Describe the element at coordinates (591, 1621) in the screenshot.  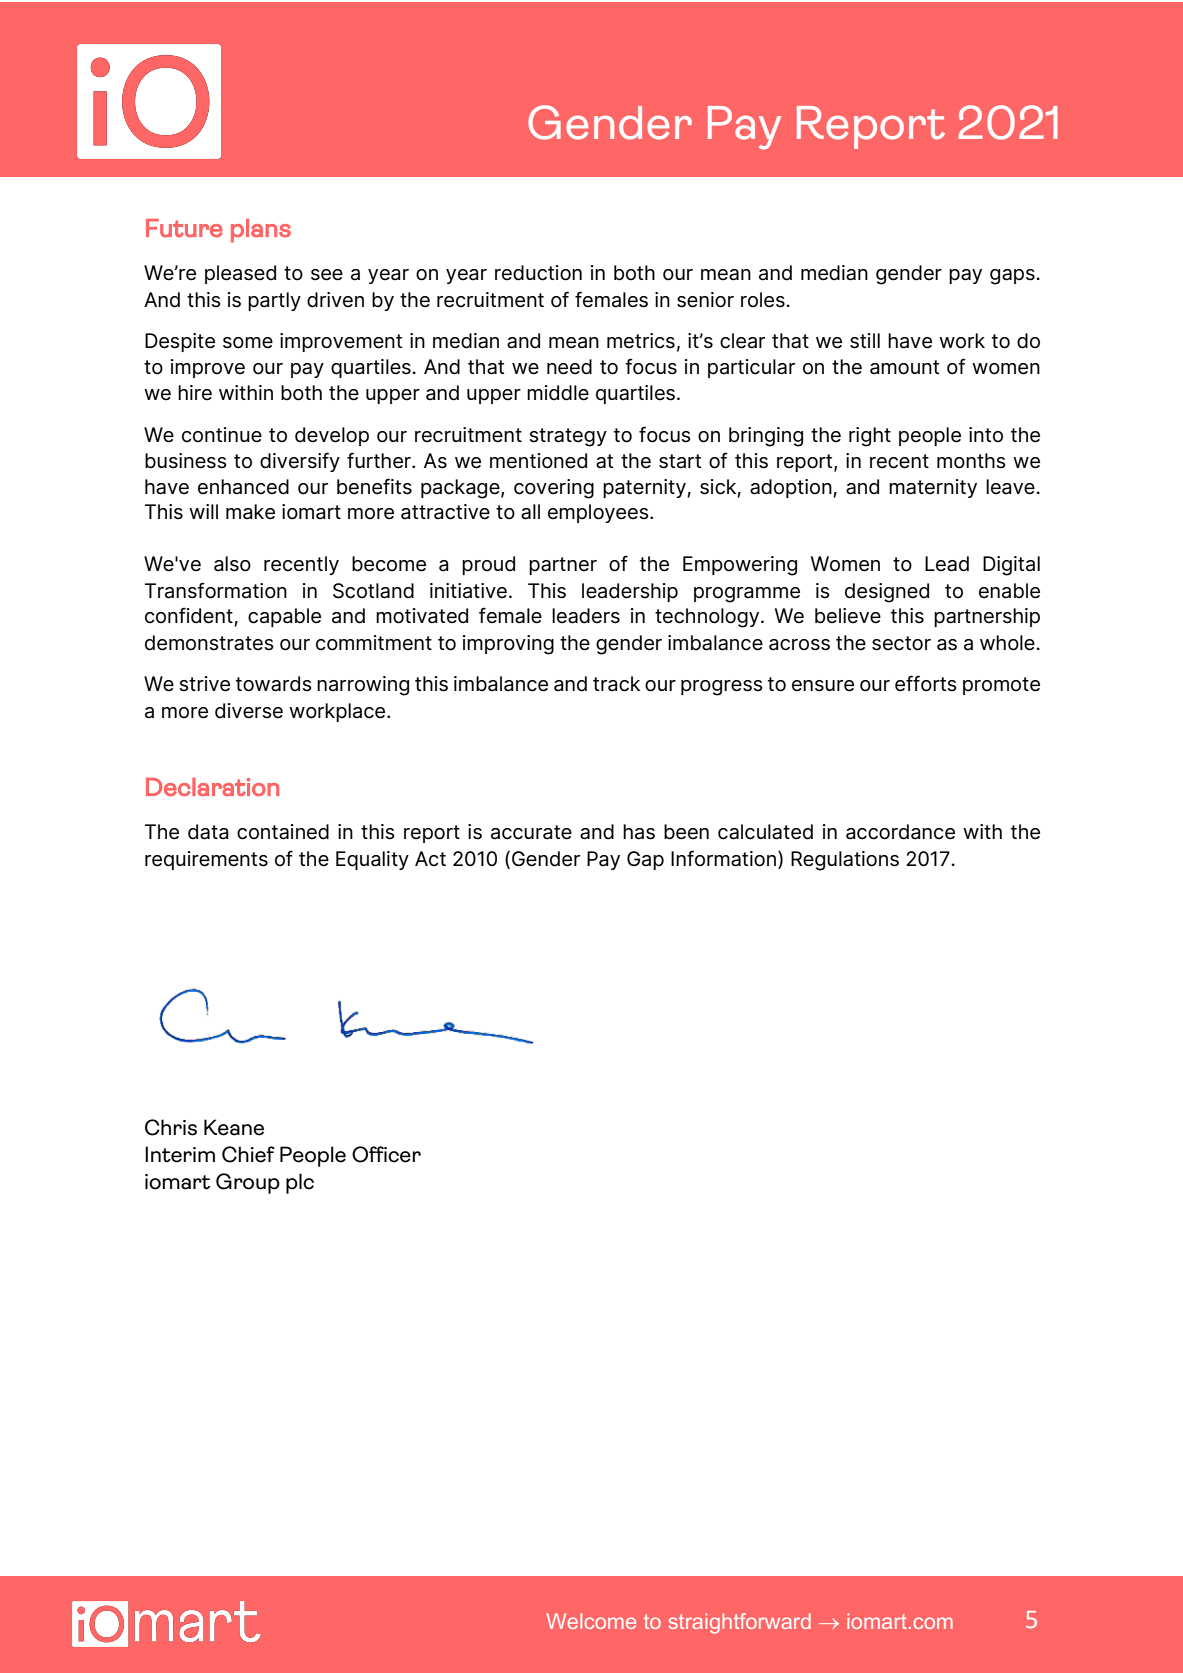
I see `Welcome` at that location.
